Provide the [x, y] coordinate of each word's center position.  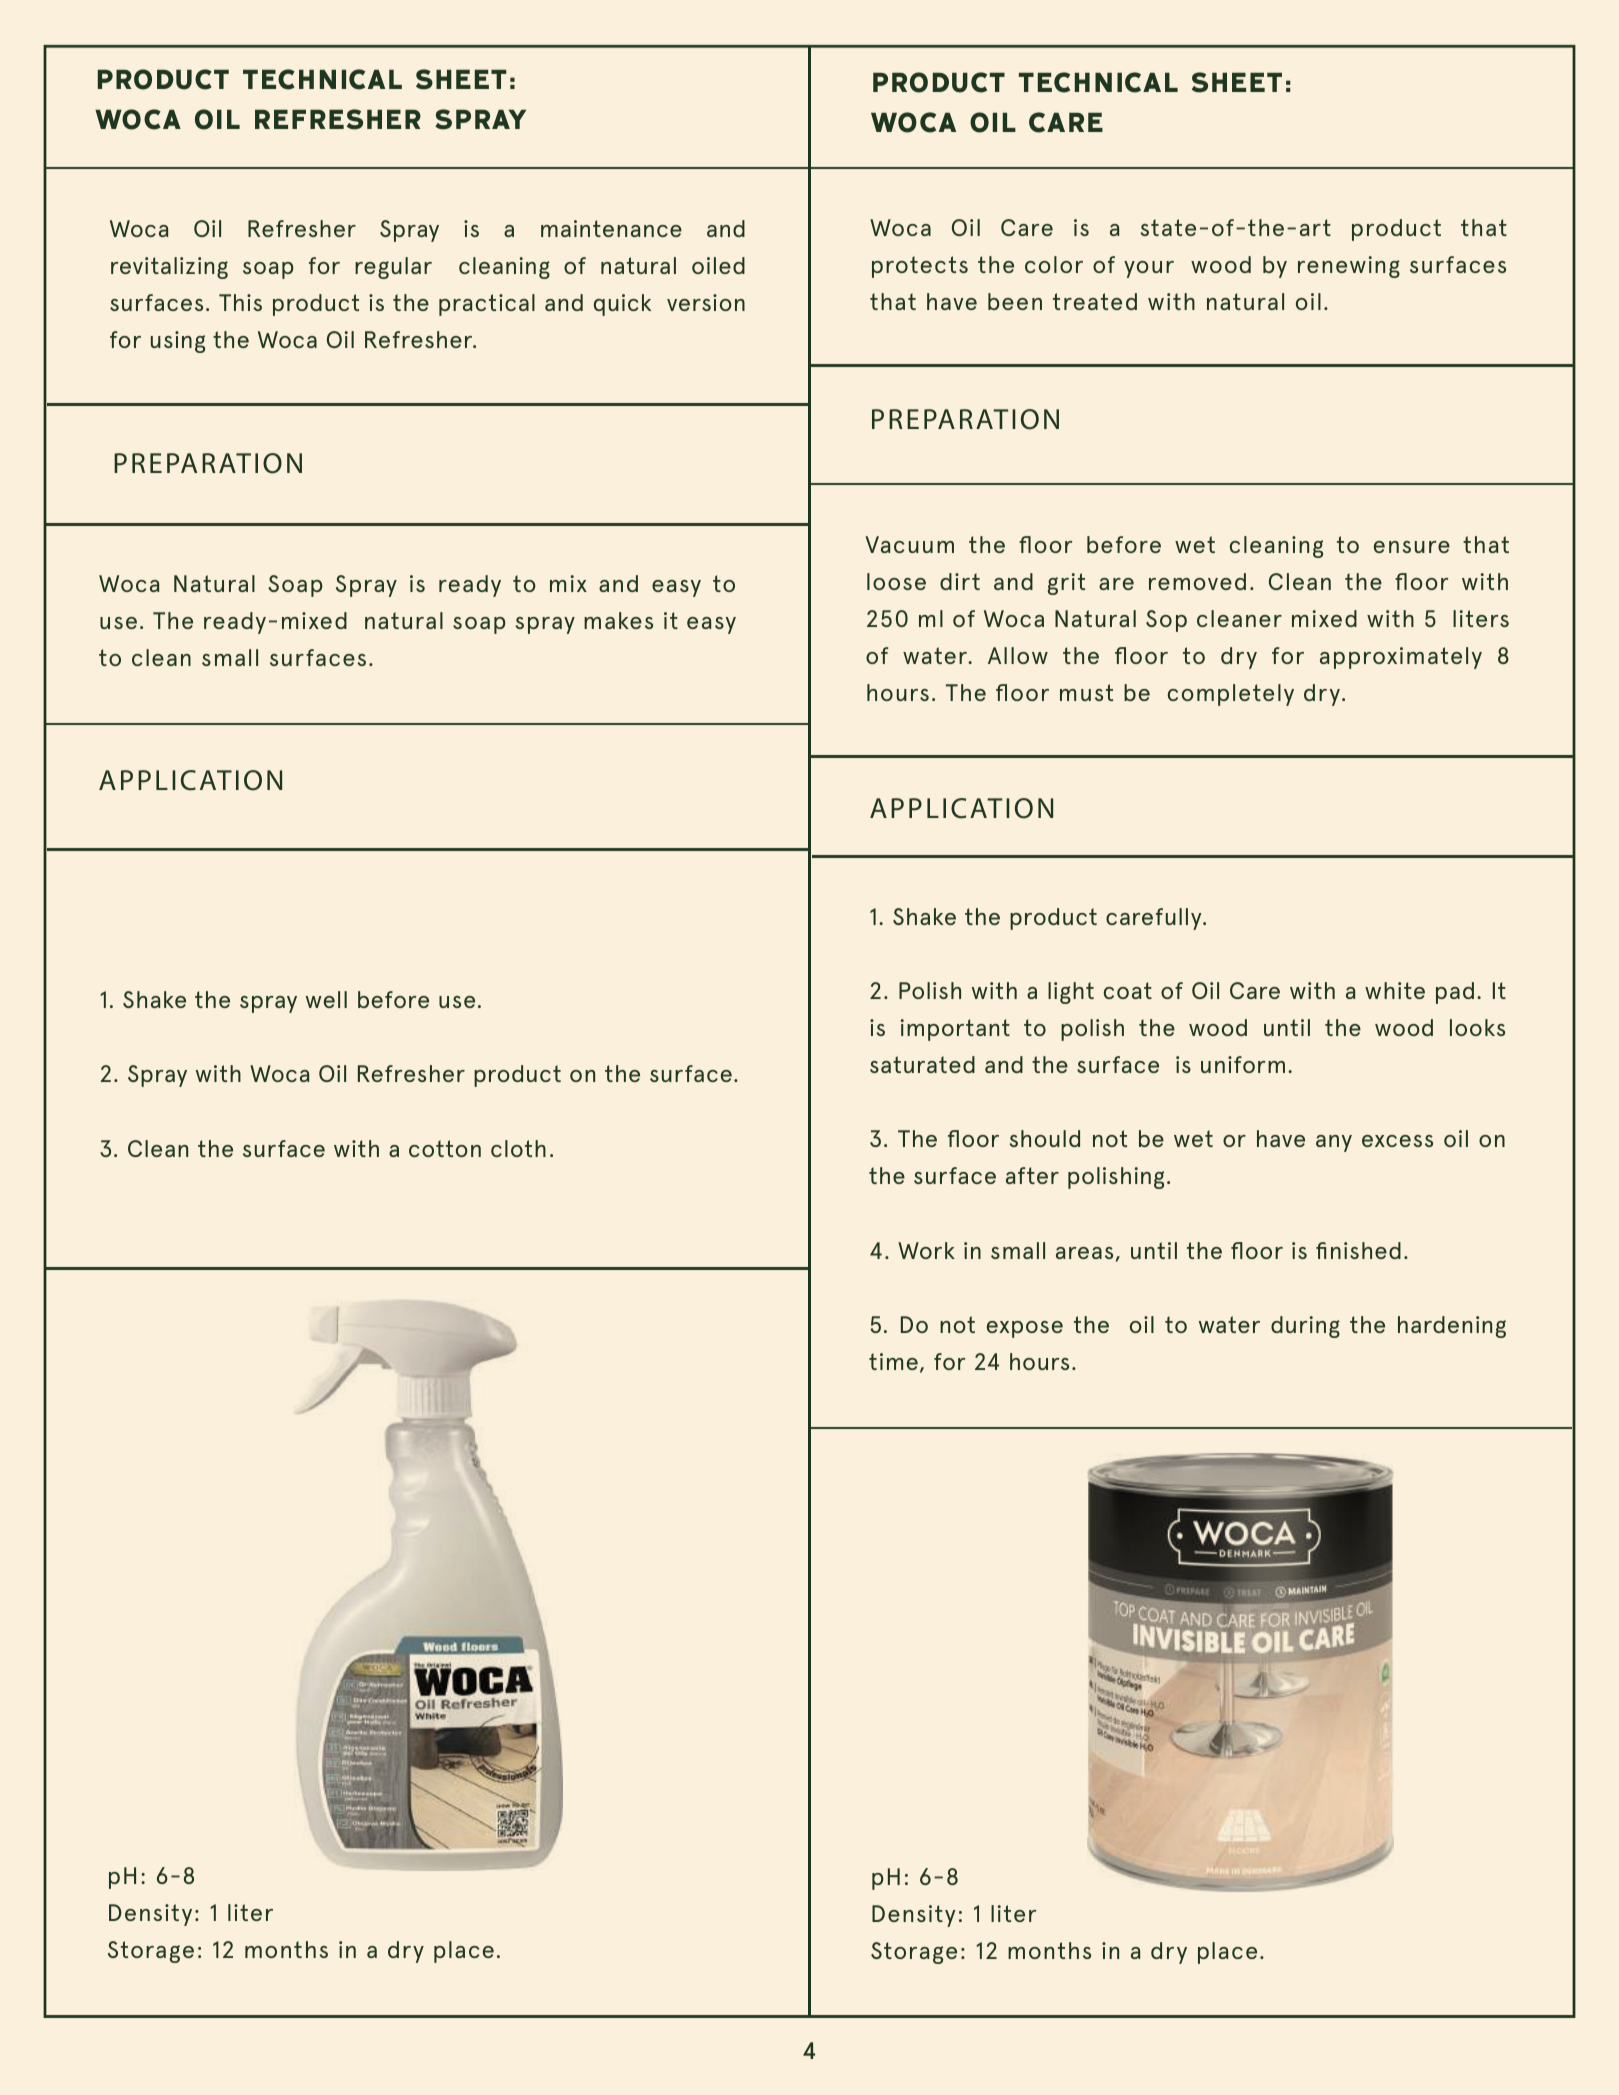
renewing [1349, 267]
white [1395, 990]
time [893, 1361]
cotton [445, 1148]
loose [896, 581]
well [326, 999]
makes [618, 620]
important [955, 1030]
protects [920, 267]
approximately [1401, 658]
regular [393, 268]
